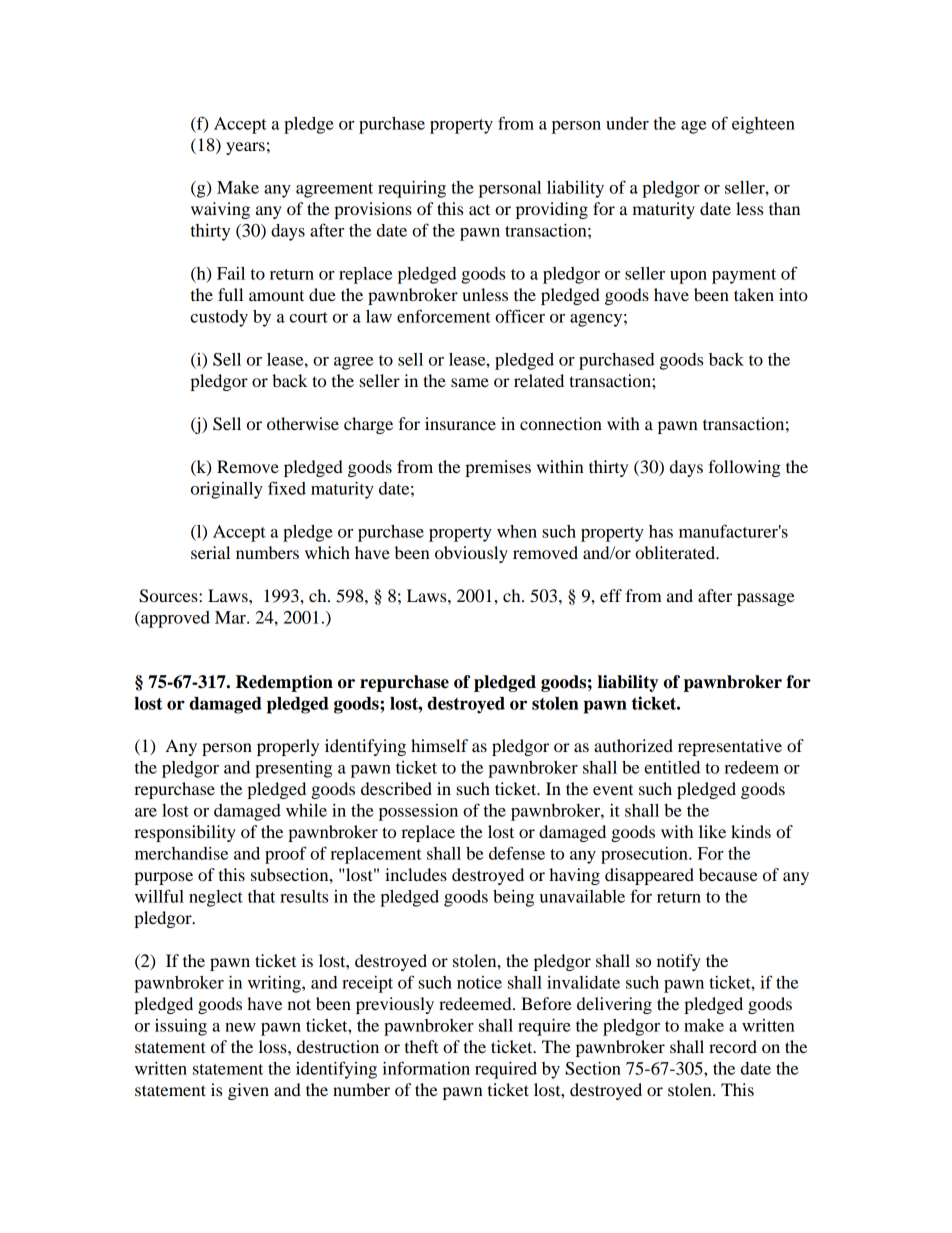 This page has height=1233, width=952. What do you see at coordinates (245, 148) in the page?
I see `years` at bounding box center [245, 148].
